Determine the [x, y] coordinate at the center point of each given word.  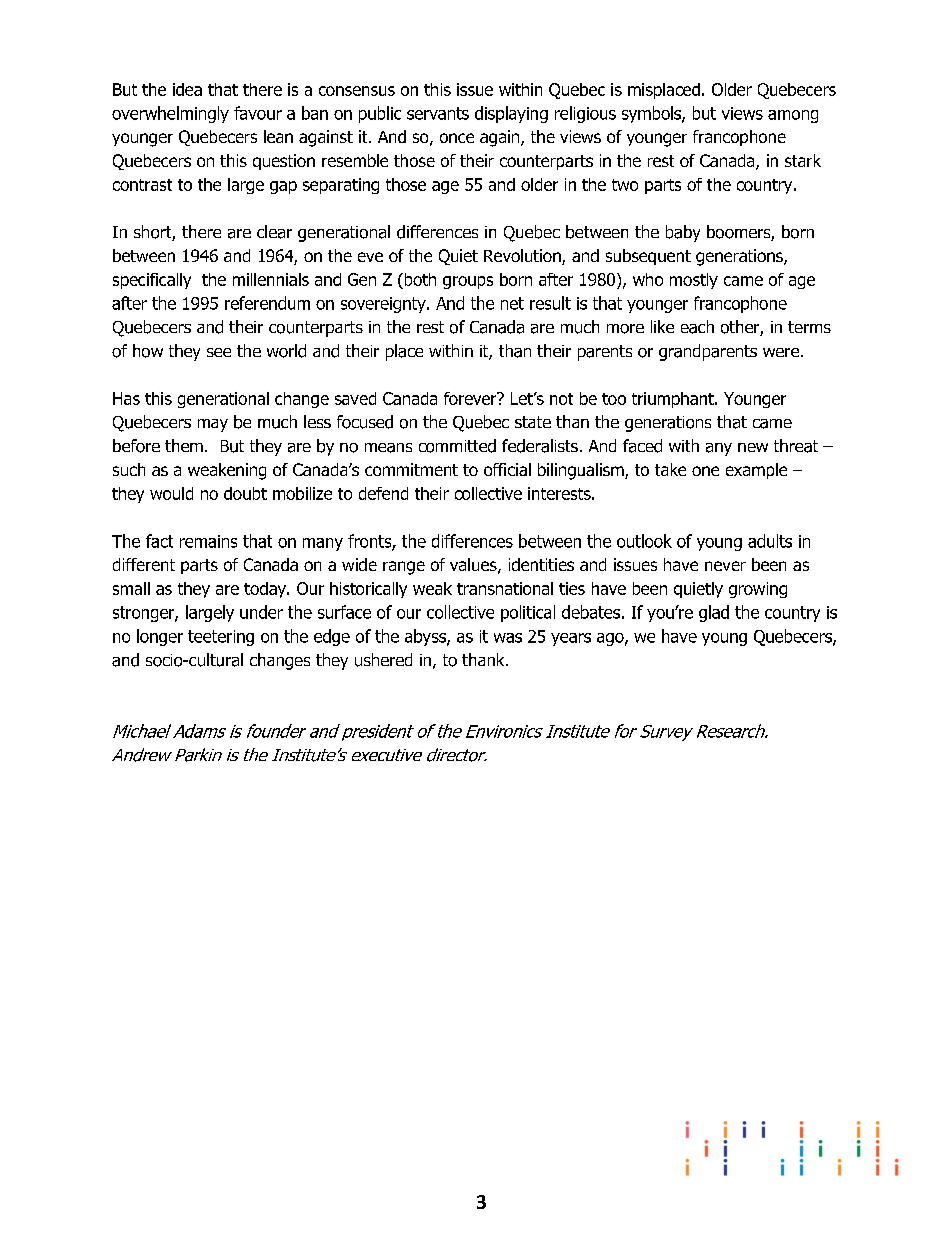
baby [683, 233]
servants [438, 113]
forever [471, 398]
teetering [221, 638]
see [219, 352]
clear [274, 232]
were [781, 352]
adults [770, 541]
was [508, 638]
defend [383, 493]
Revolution [523, 257]
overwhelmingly [170, 114]
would [171, 493]
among [793, 116]
